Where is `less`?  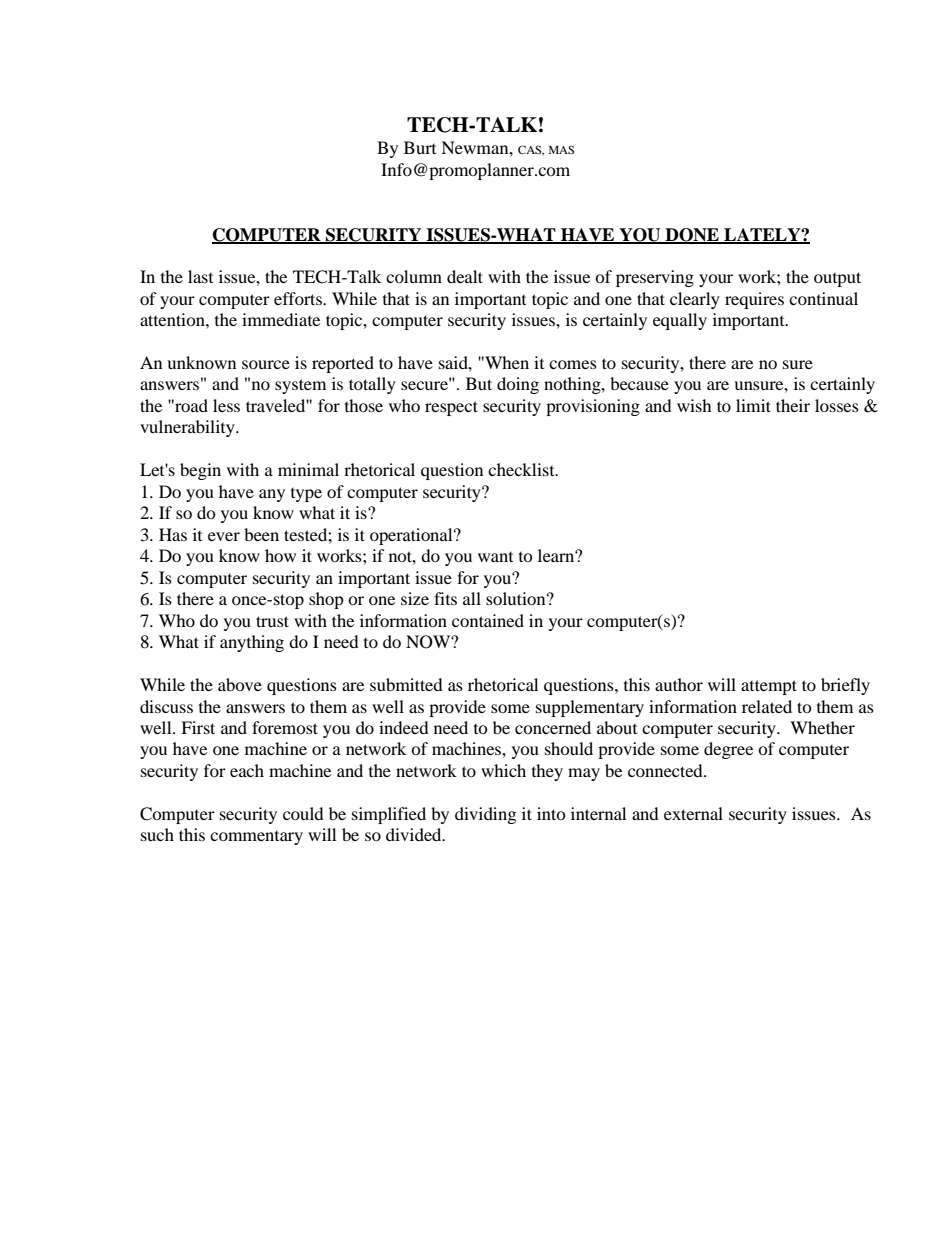
less is located at coordinates (226, 405).
